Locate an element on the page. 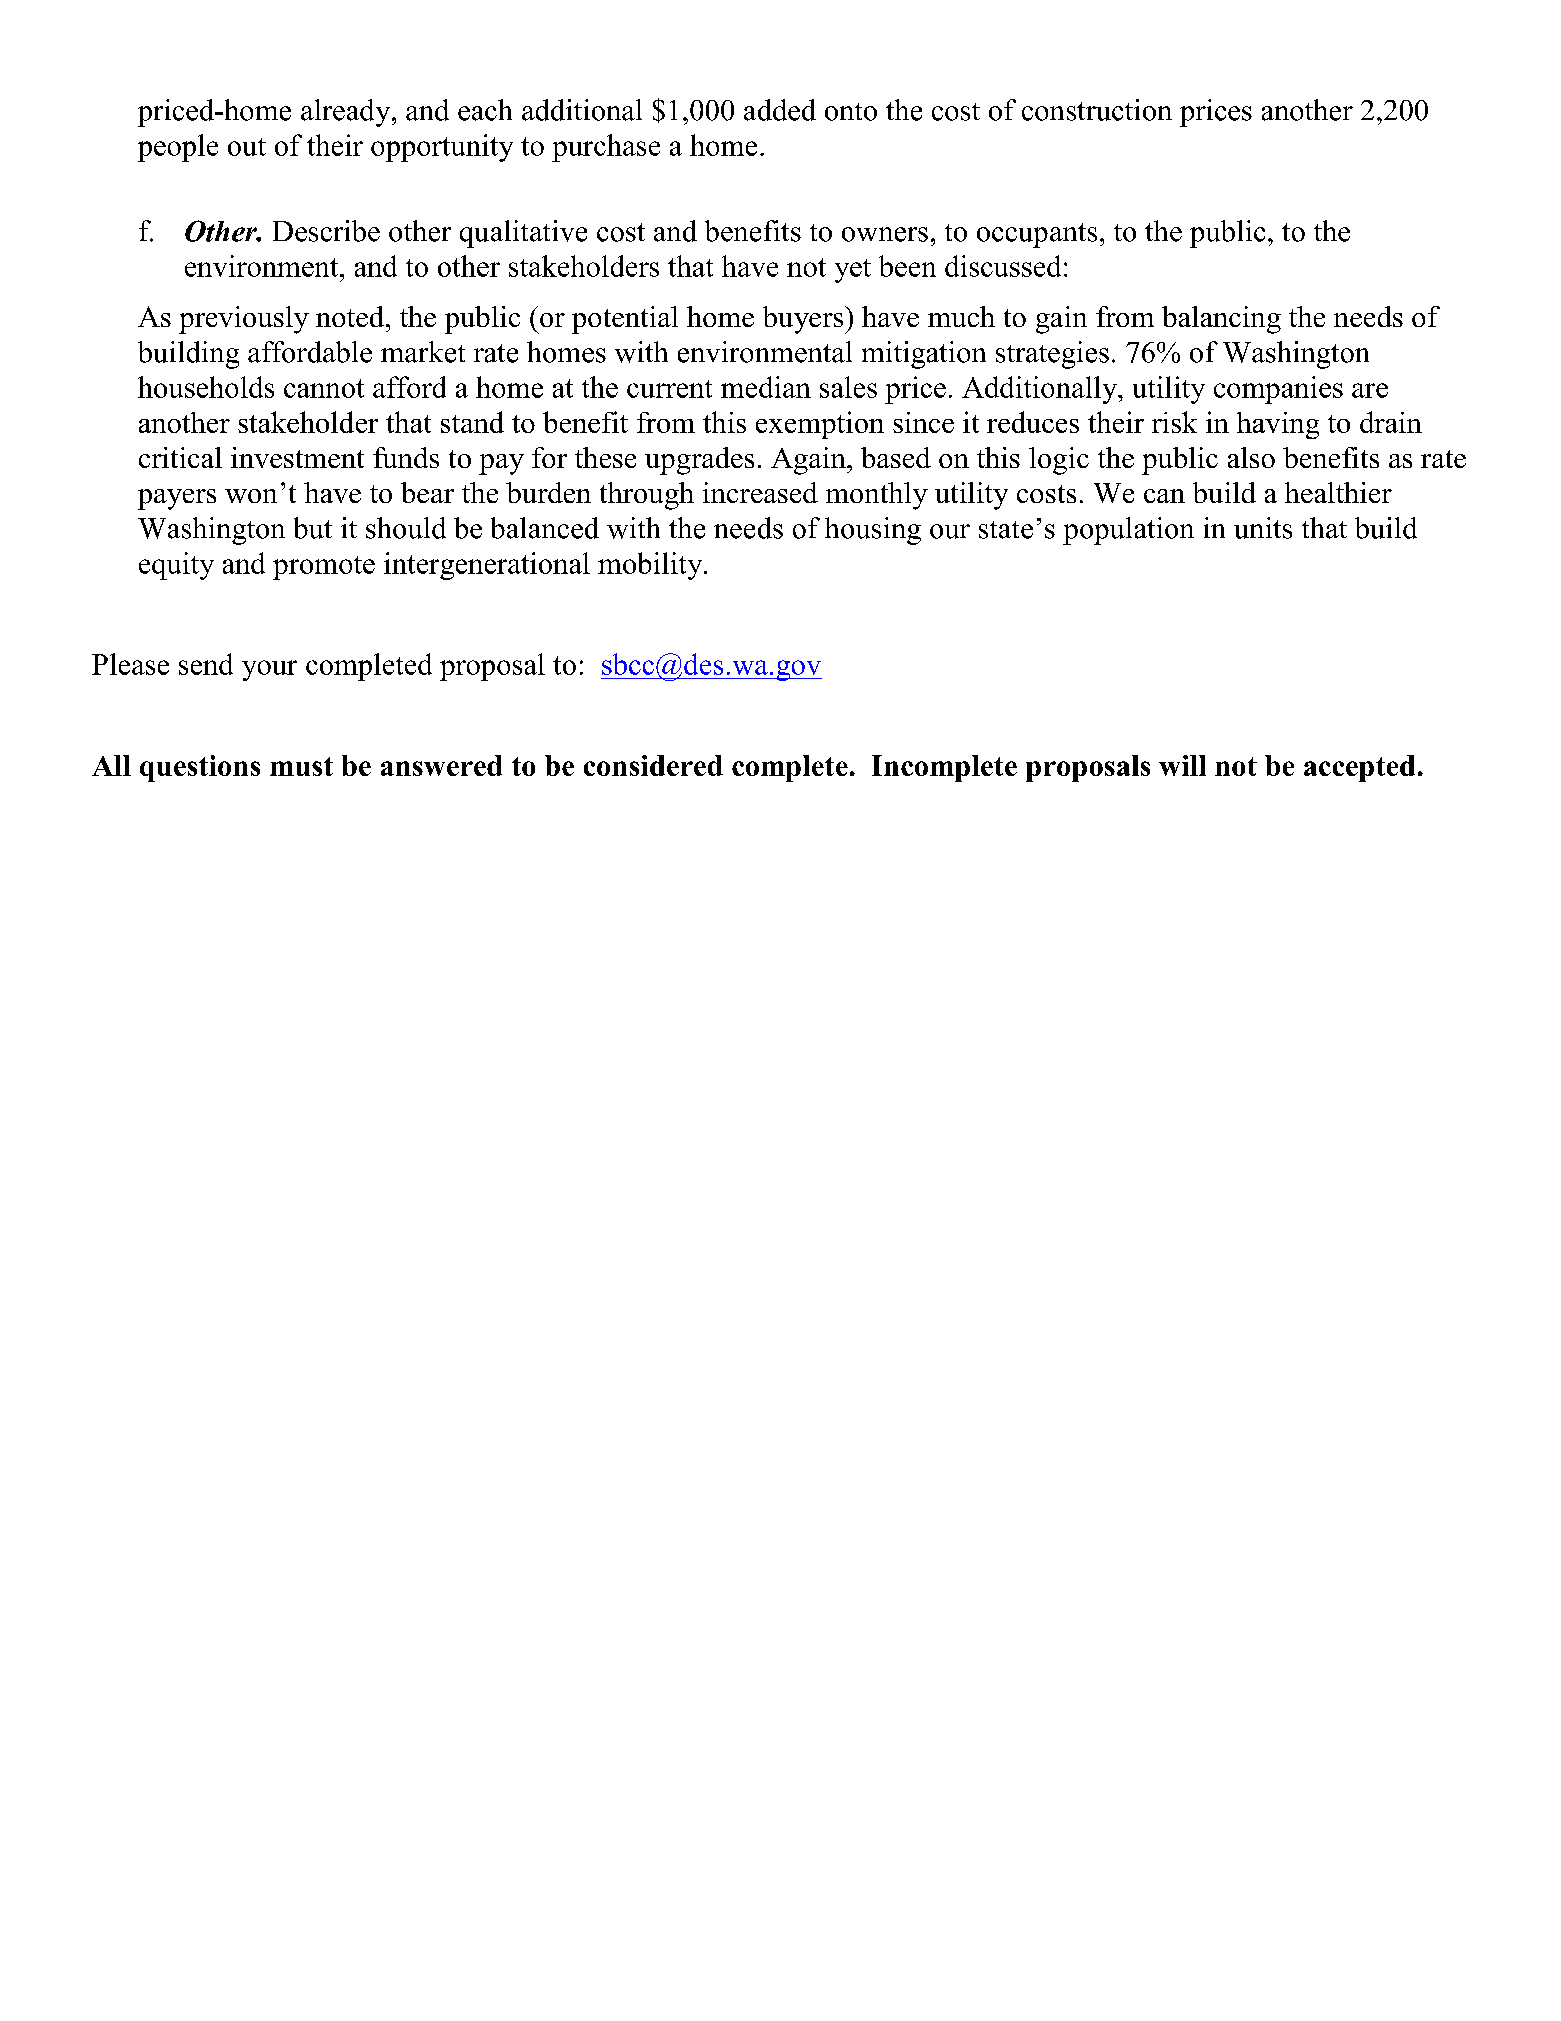  added is located at coordinates (780, 110).
